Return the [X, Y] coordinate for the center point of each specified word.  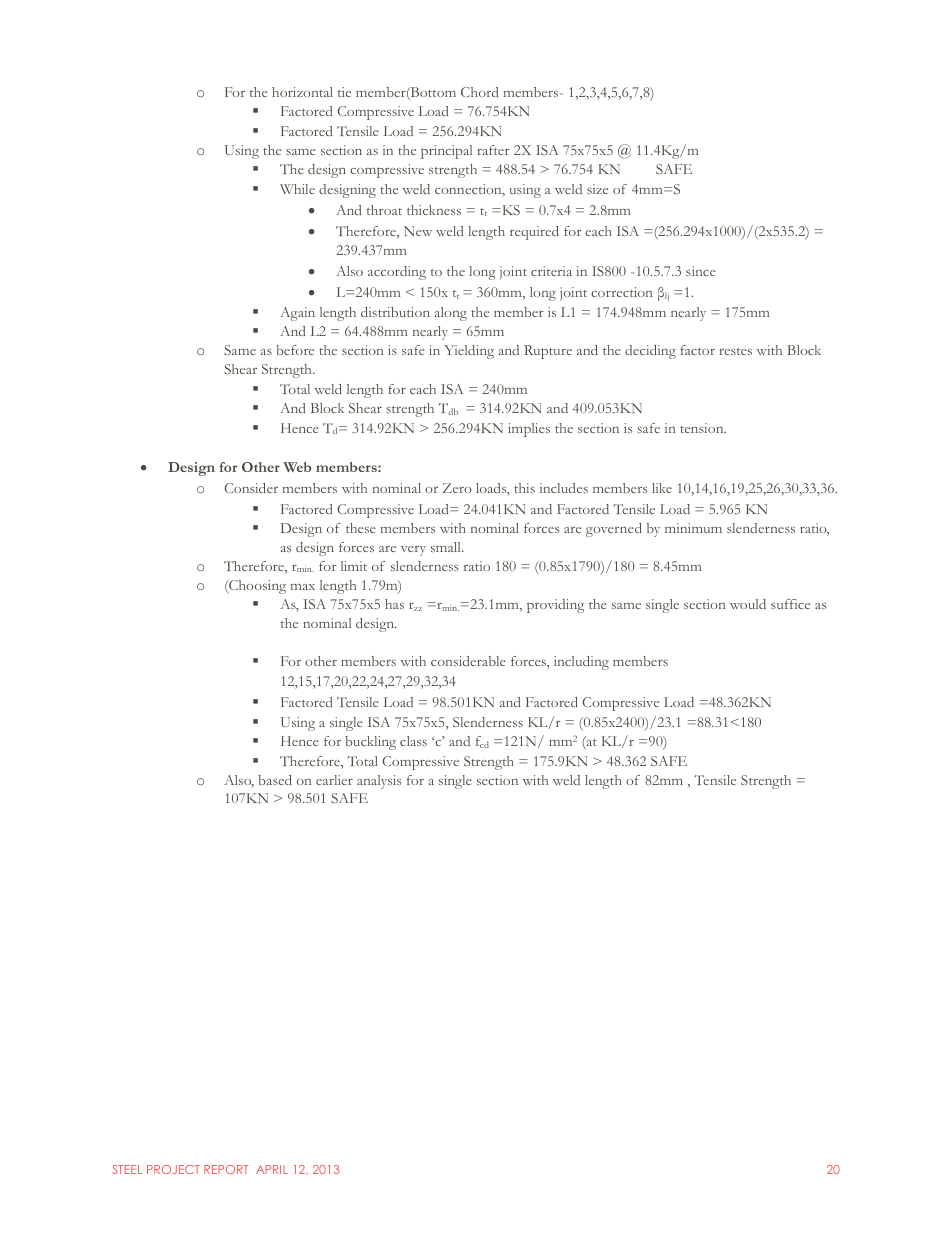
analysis [379, 782]
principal [446, 152]
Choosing [256, 587]
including [581, 663]
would [748, 604]
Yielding [469, 352]
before [295, 350]
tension [703, 428]
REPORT [226, 1169]
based [275, 780]
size [597, 189]
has [394, 604]
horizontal [302, 92]
